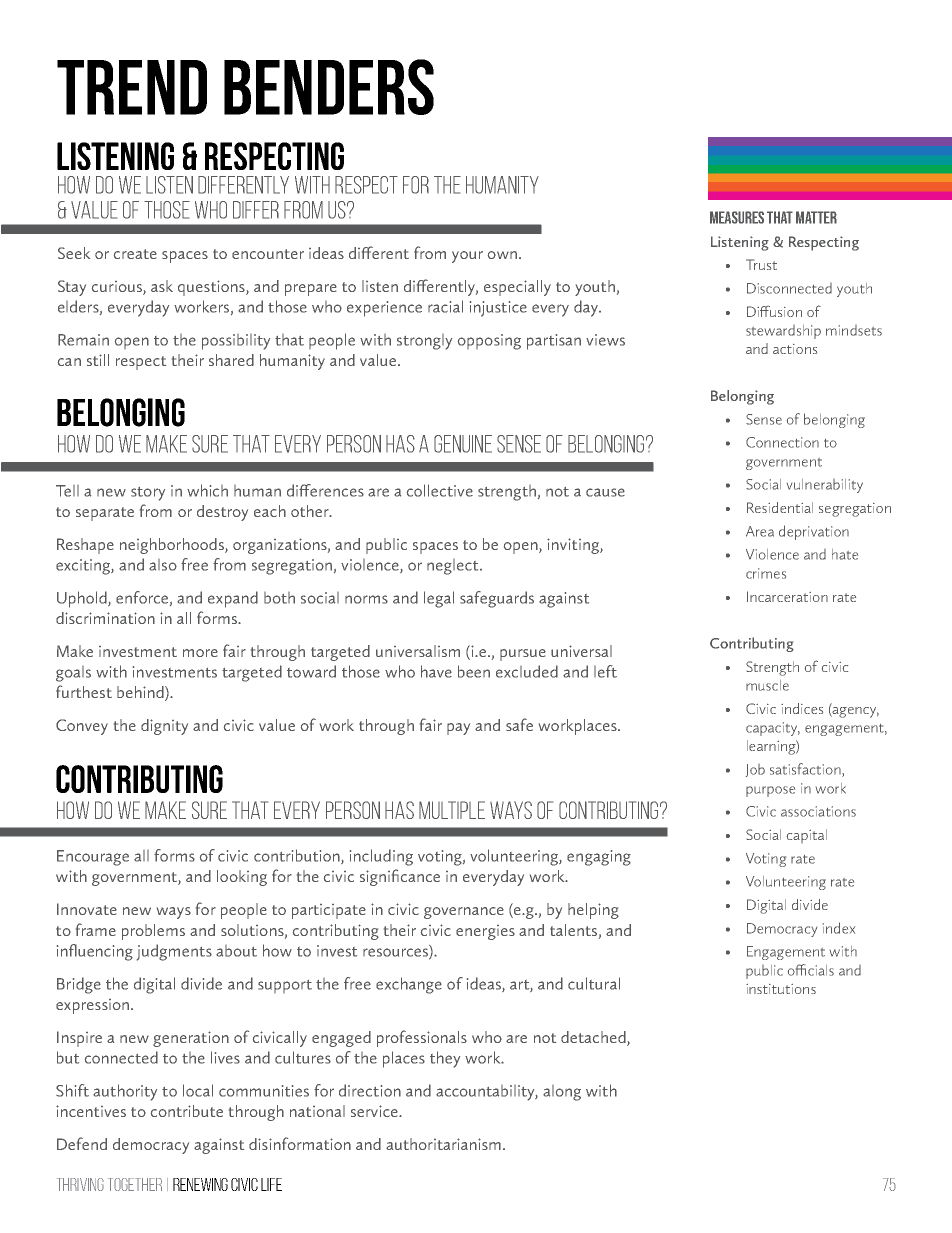 The image size is (952, 1233). Describe the element at coordinates (787, 596) in the screenshot. I see `Incarceration` at that location.
